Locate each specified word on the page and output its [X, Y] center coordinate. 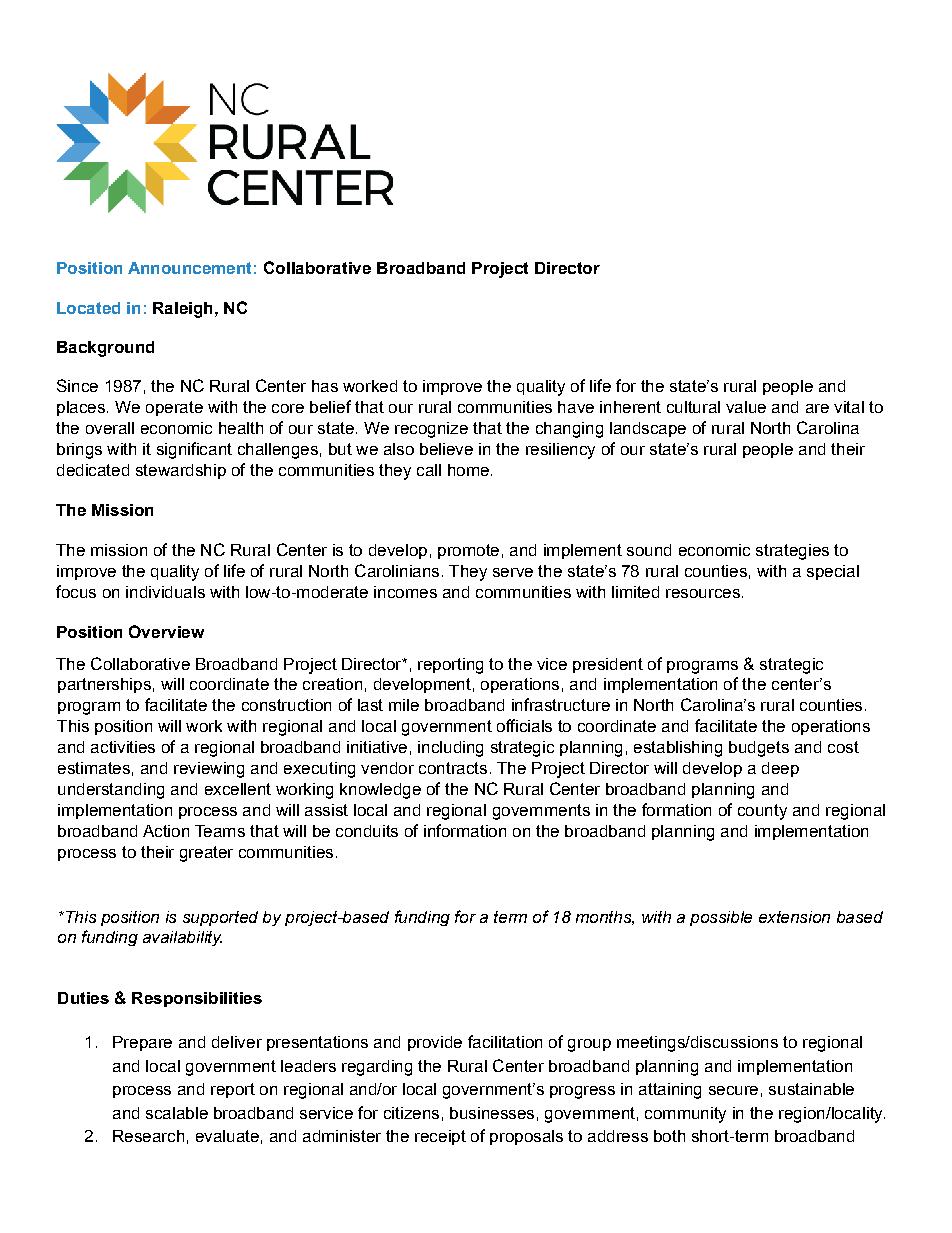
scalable [177, 1113]
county [762, 812]
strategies [792, 552]
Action [166, 831]
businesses [492, 1113]
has [325, 386]
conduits [367, 831]
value [746, 407]
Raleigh [182, 310]
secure [733, 1090]
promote [468, 551]
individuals [165, 592]
